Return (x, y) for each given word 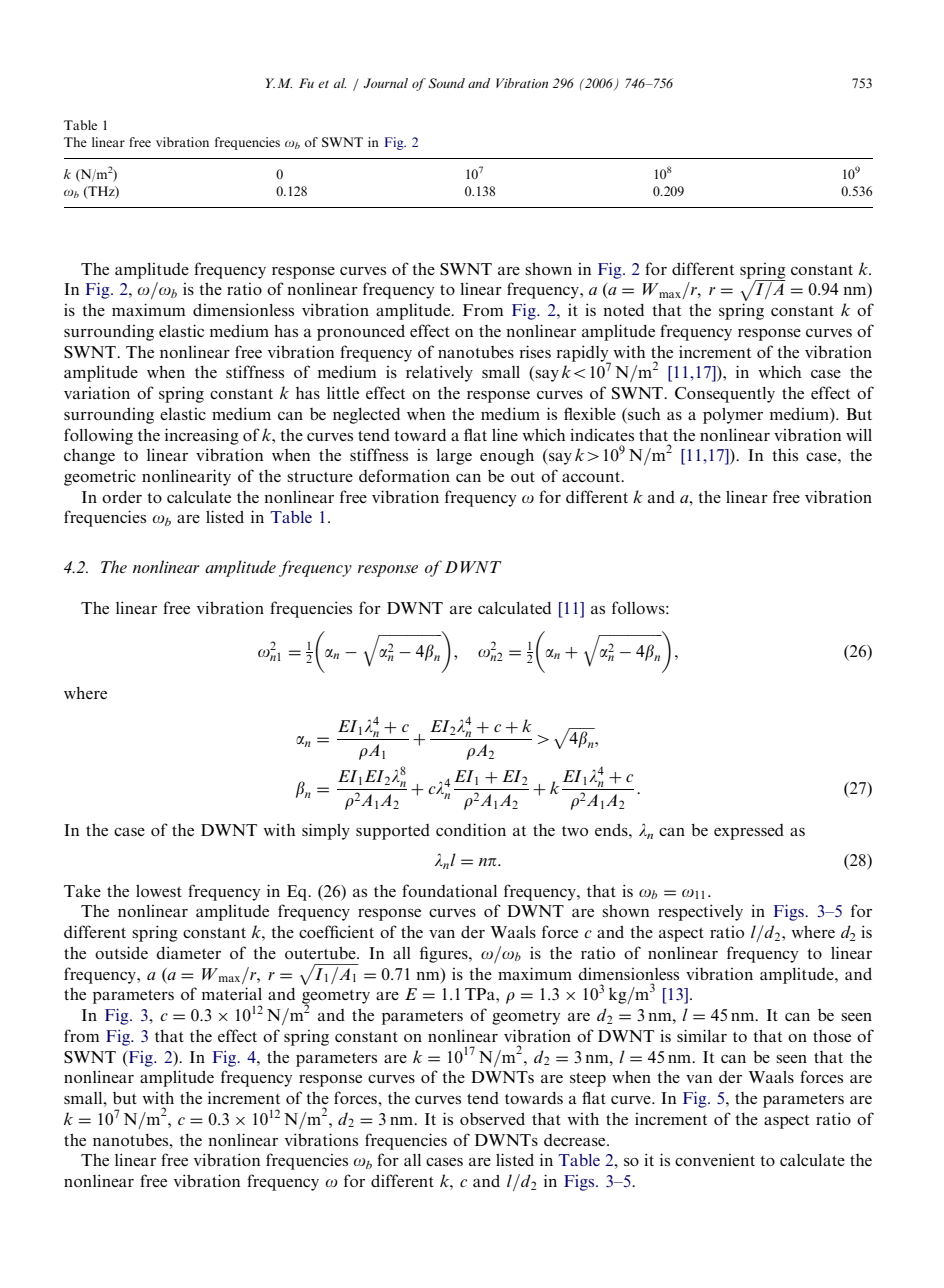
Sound (446, 83)
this (785, 454)
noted (623, 309)
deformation (404, 475)
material (232, 993)
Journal (386, 83)
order (122, 496)
